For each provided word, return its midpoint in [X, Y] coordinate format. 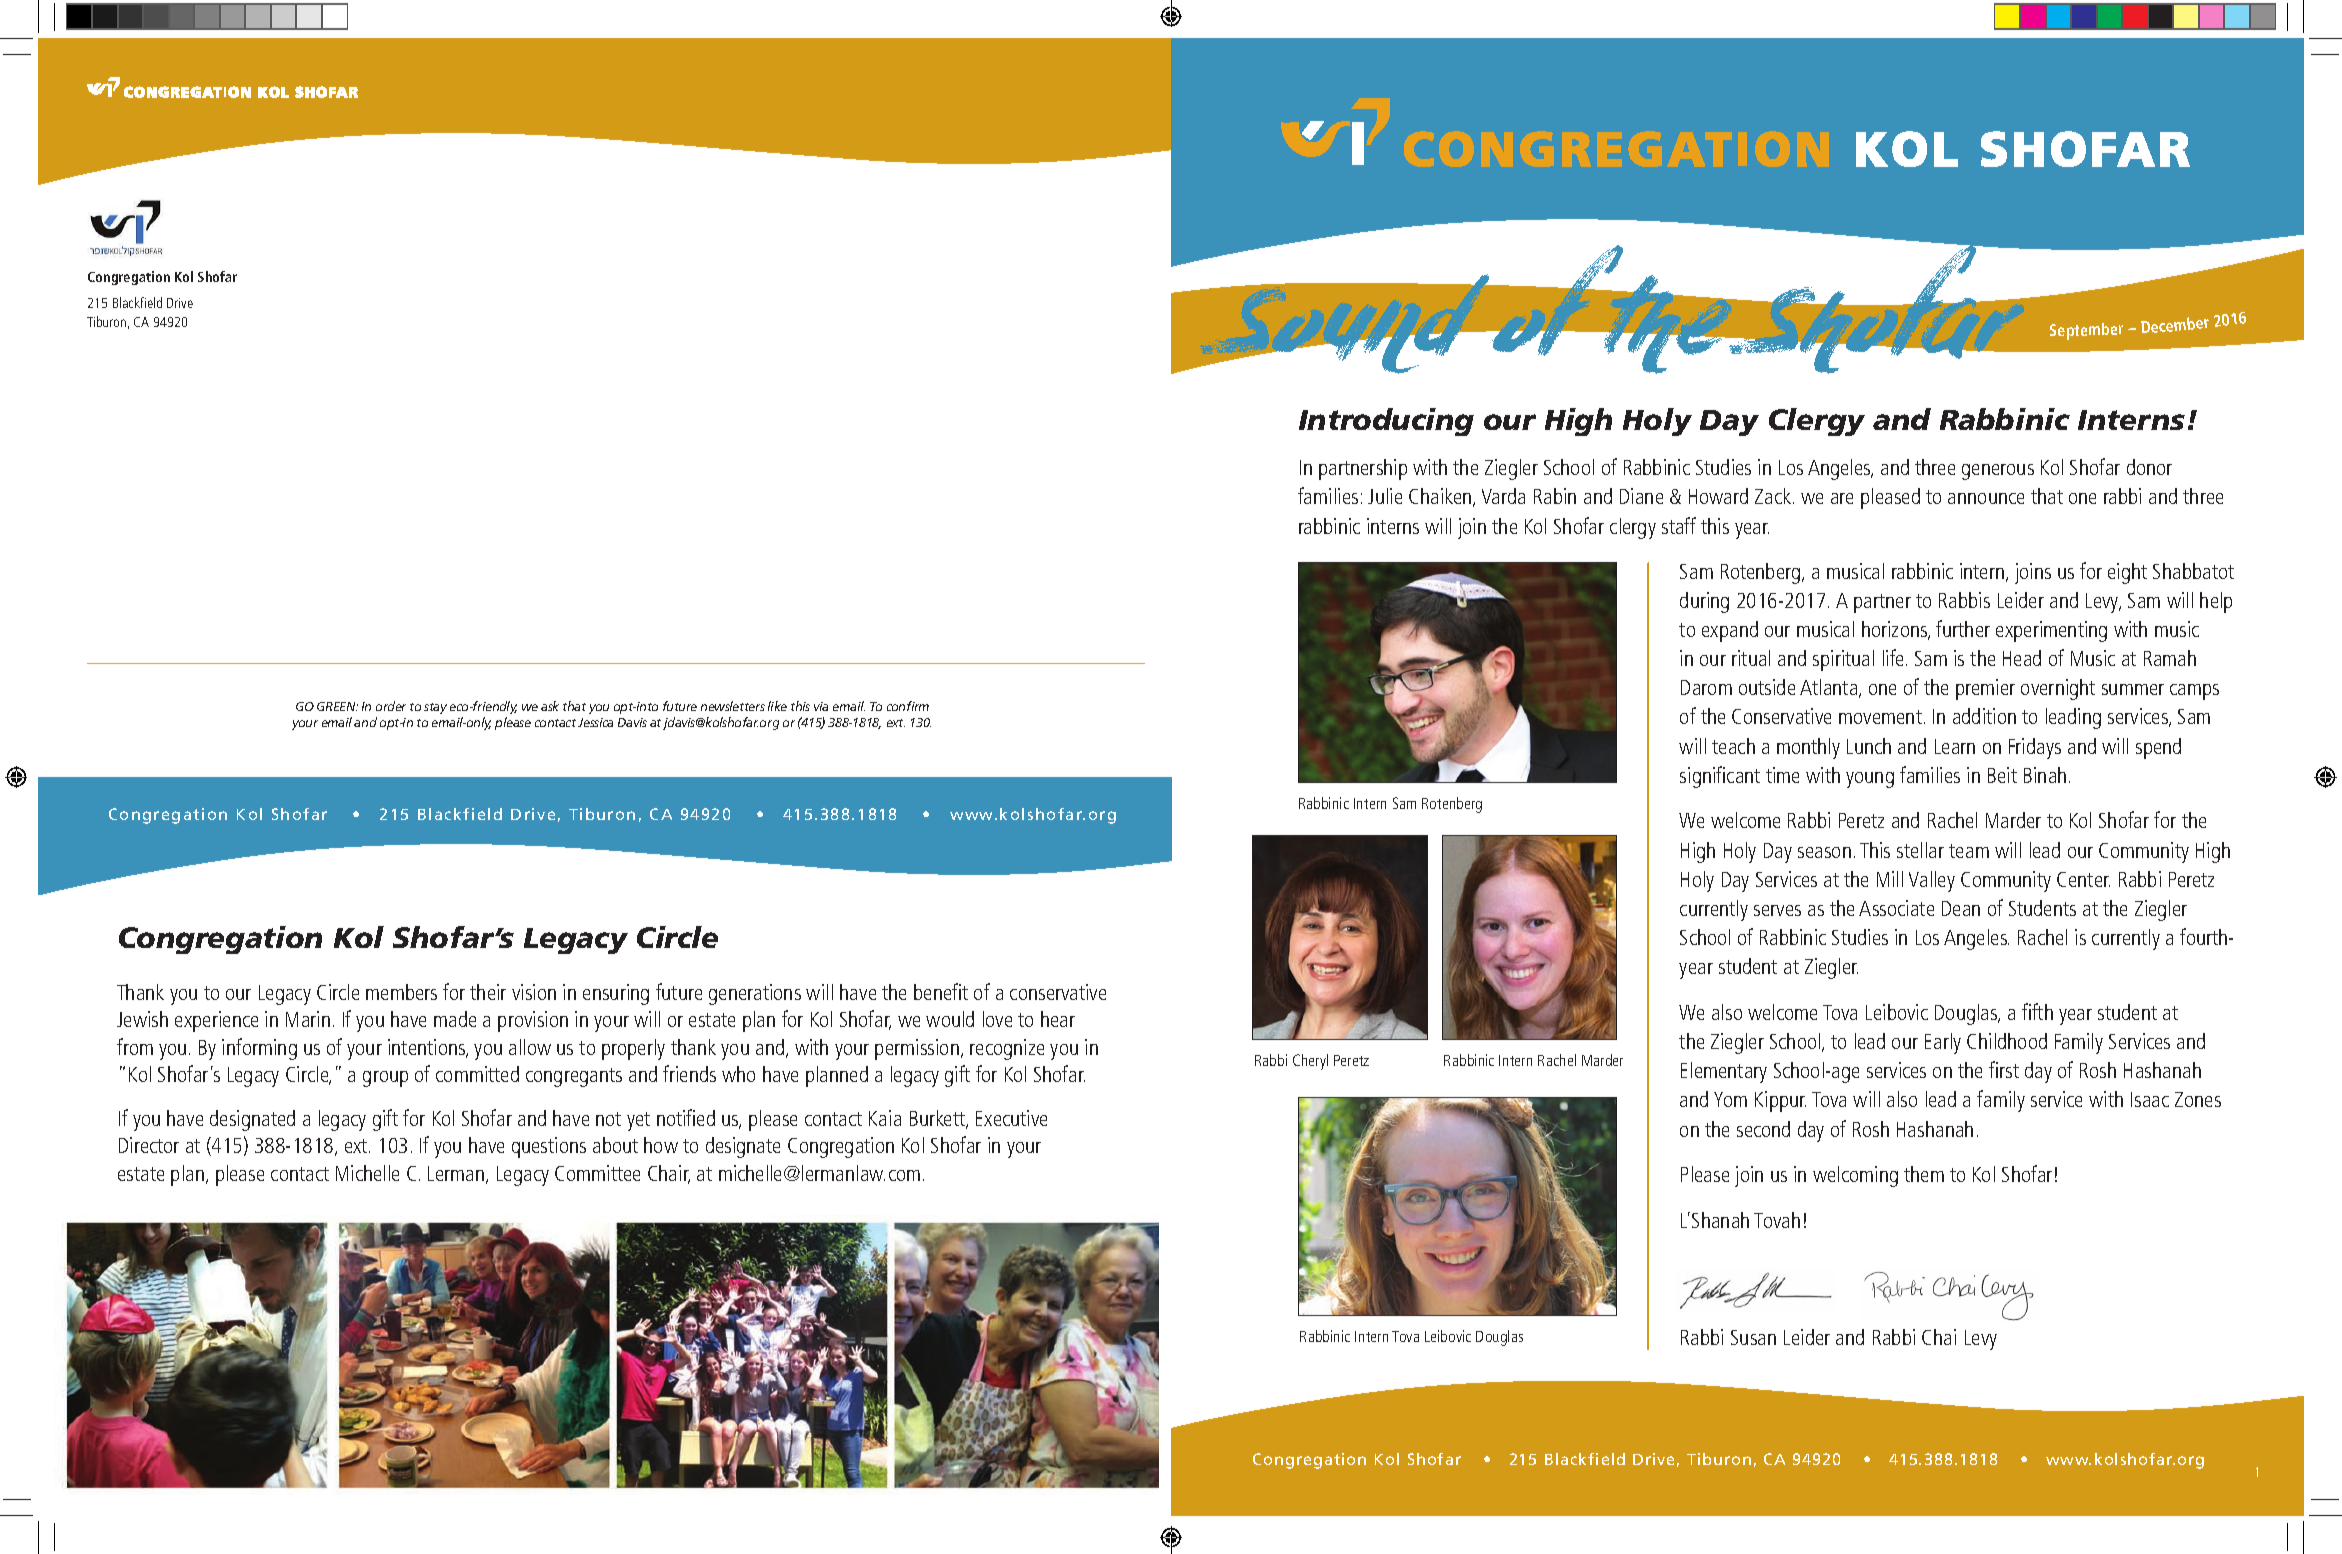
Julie [1385, 496]
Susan [1753, 1337]
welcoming [1855, 1176]
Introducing [1386, 422]
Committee [597, 1173]
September [2086, 331]
